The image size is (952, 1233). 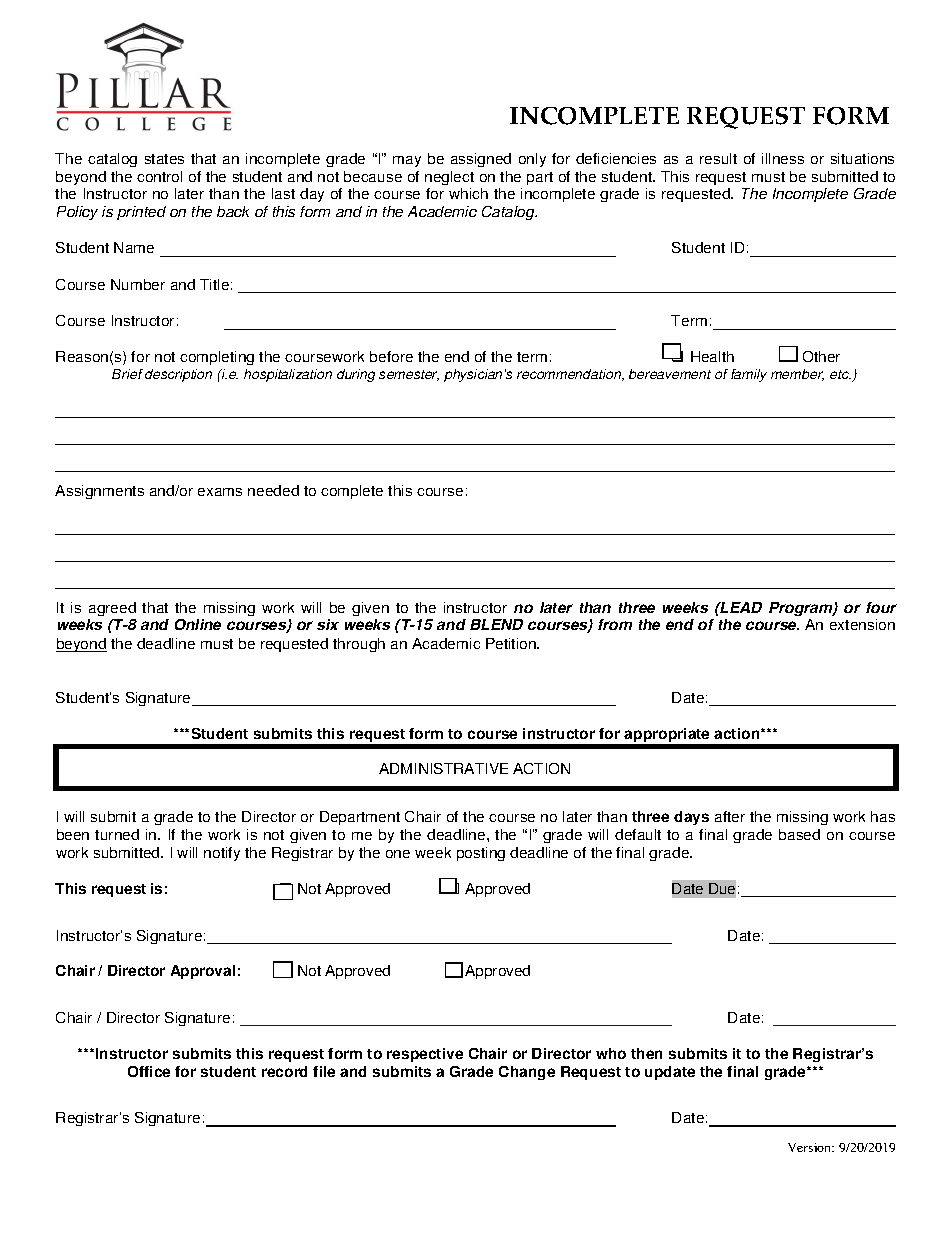 I want to click on control, so click(x=159, y=176).
